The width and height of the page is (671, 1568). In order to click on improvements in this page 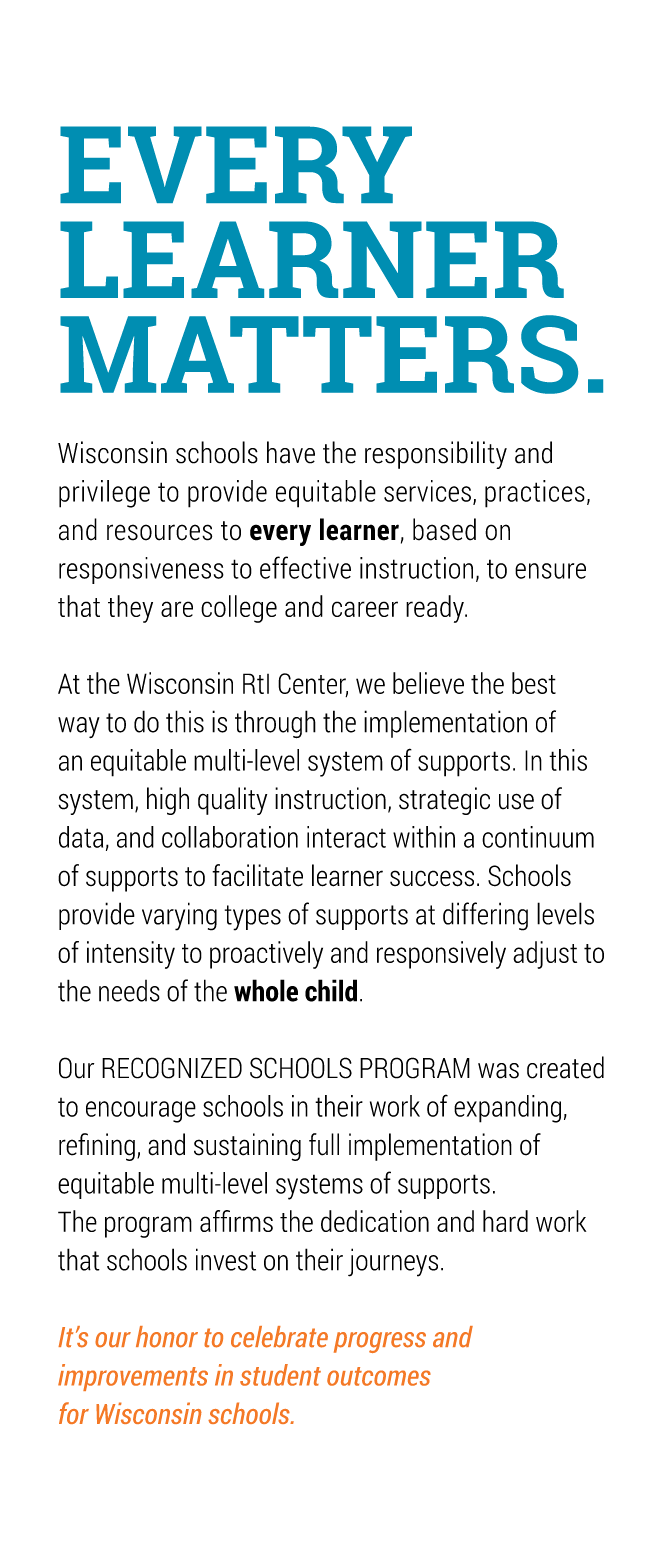, I will do `click(133, 1377)`.
